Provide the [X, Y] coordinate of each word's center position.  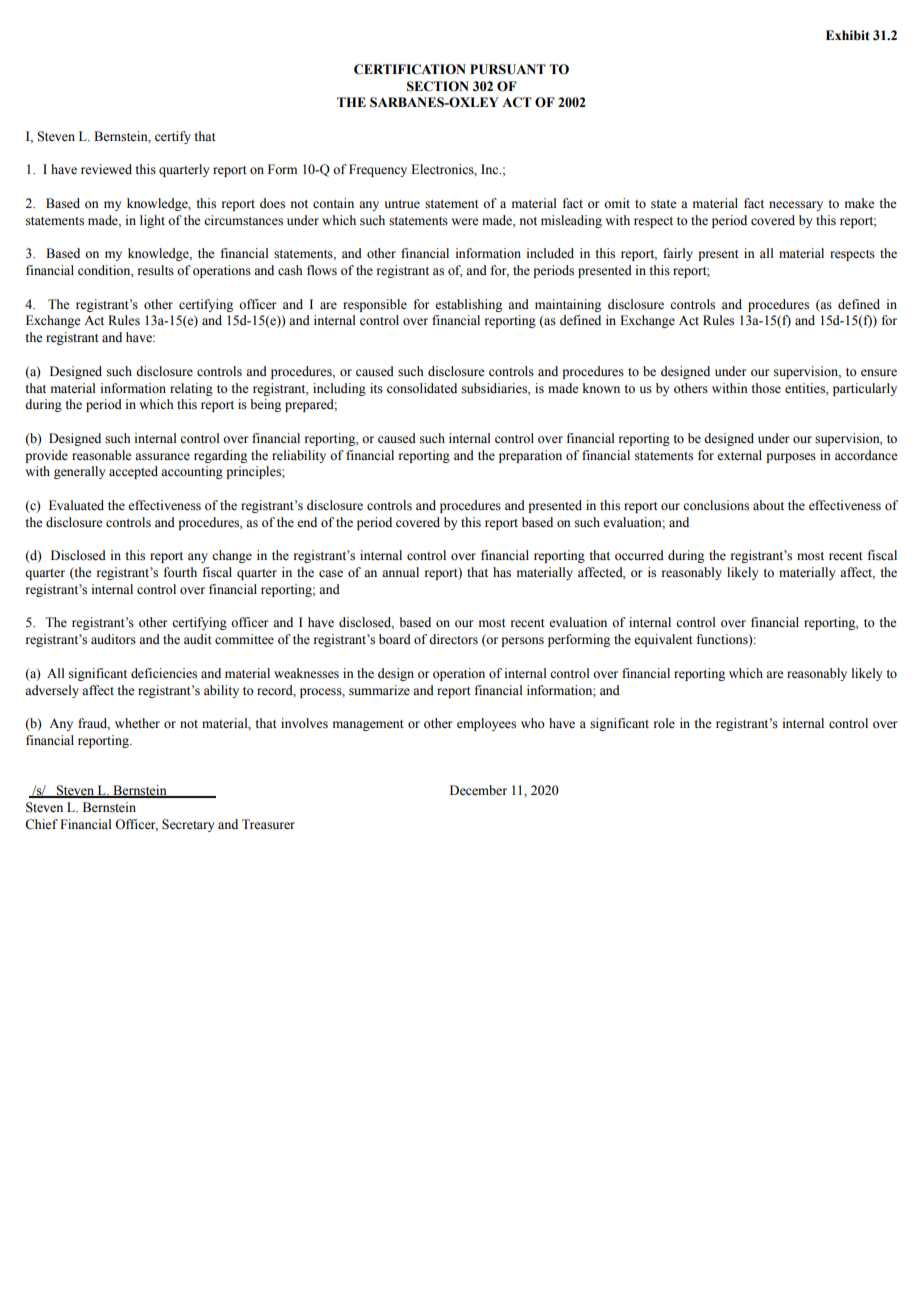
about [768, 505]
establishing [468, 305]
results [156, 270]
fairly [678, 254]
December [478, 790]
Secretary [188, 825]
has [502, 572]
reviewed [106, 169]
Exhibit [848, 35]
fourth [180, 572]
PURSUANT [508, 69]
